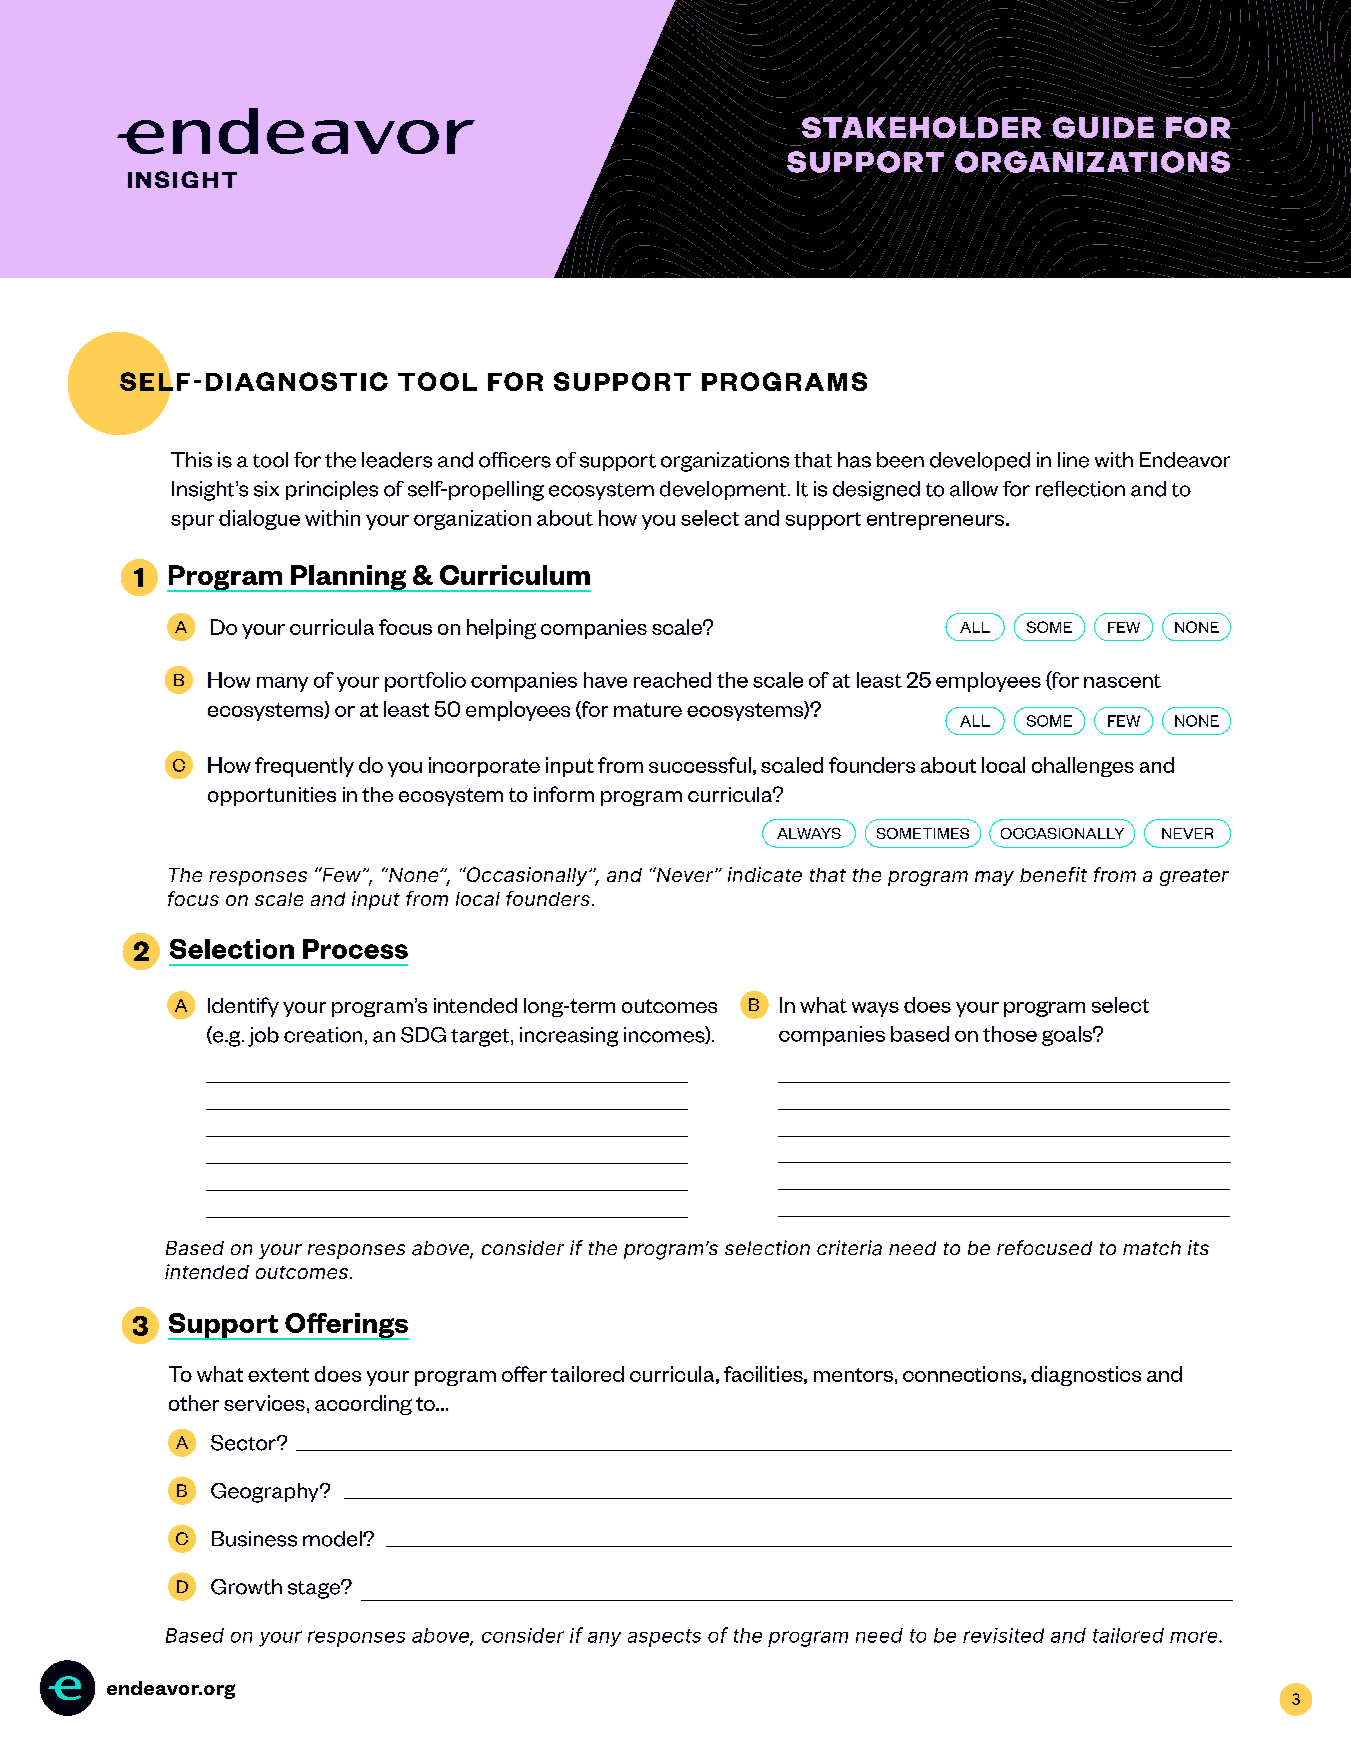 The image size is (1351, 1749). What do you see at coordinates (1103, 127) in the screenshot?
I see `GUIDE` at bounding box center [1103, 127].
